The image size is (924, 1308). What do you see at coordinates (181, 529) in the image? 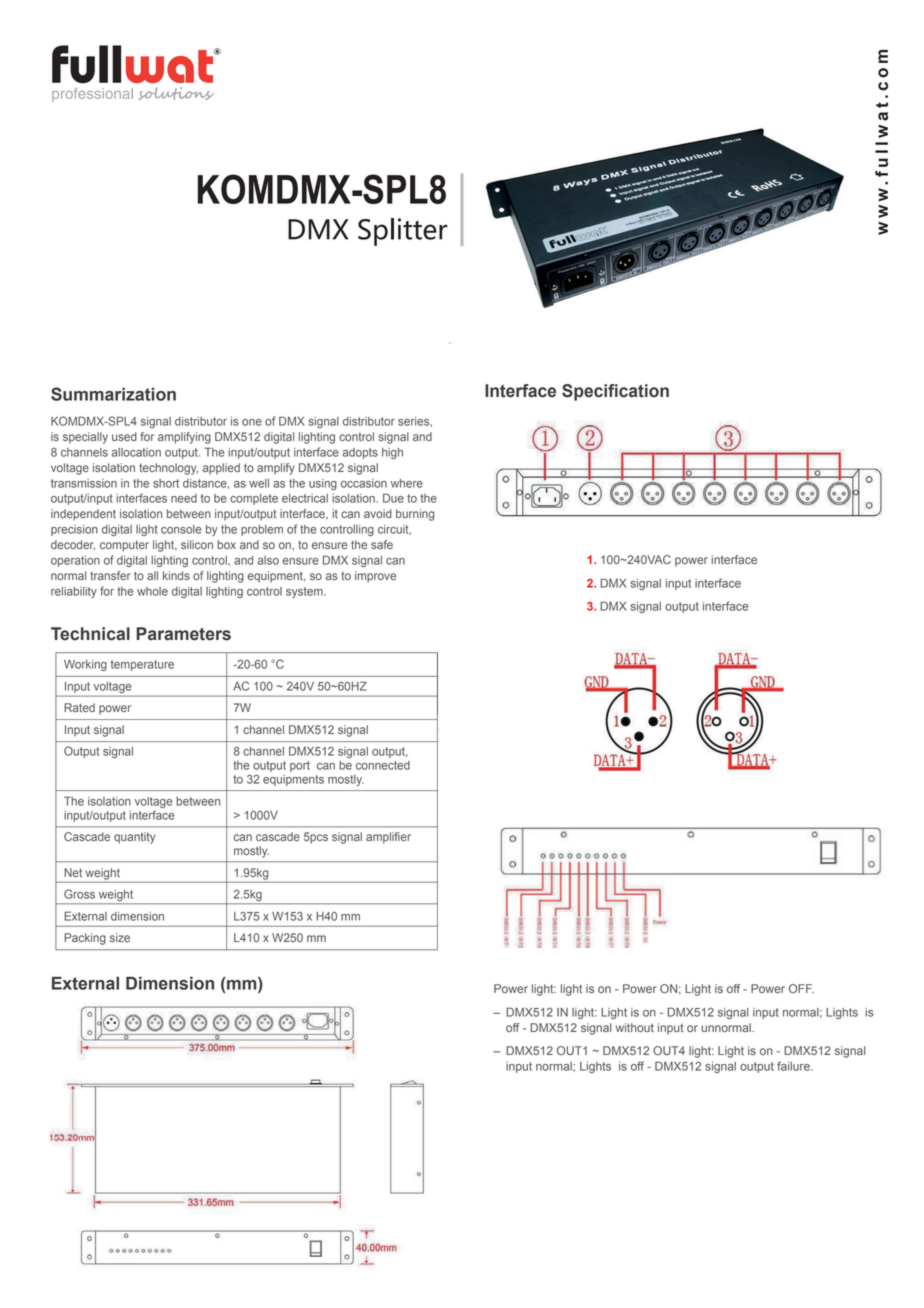
I see `console` at bounding box center [181, 529].
